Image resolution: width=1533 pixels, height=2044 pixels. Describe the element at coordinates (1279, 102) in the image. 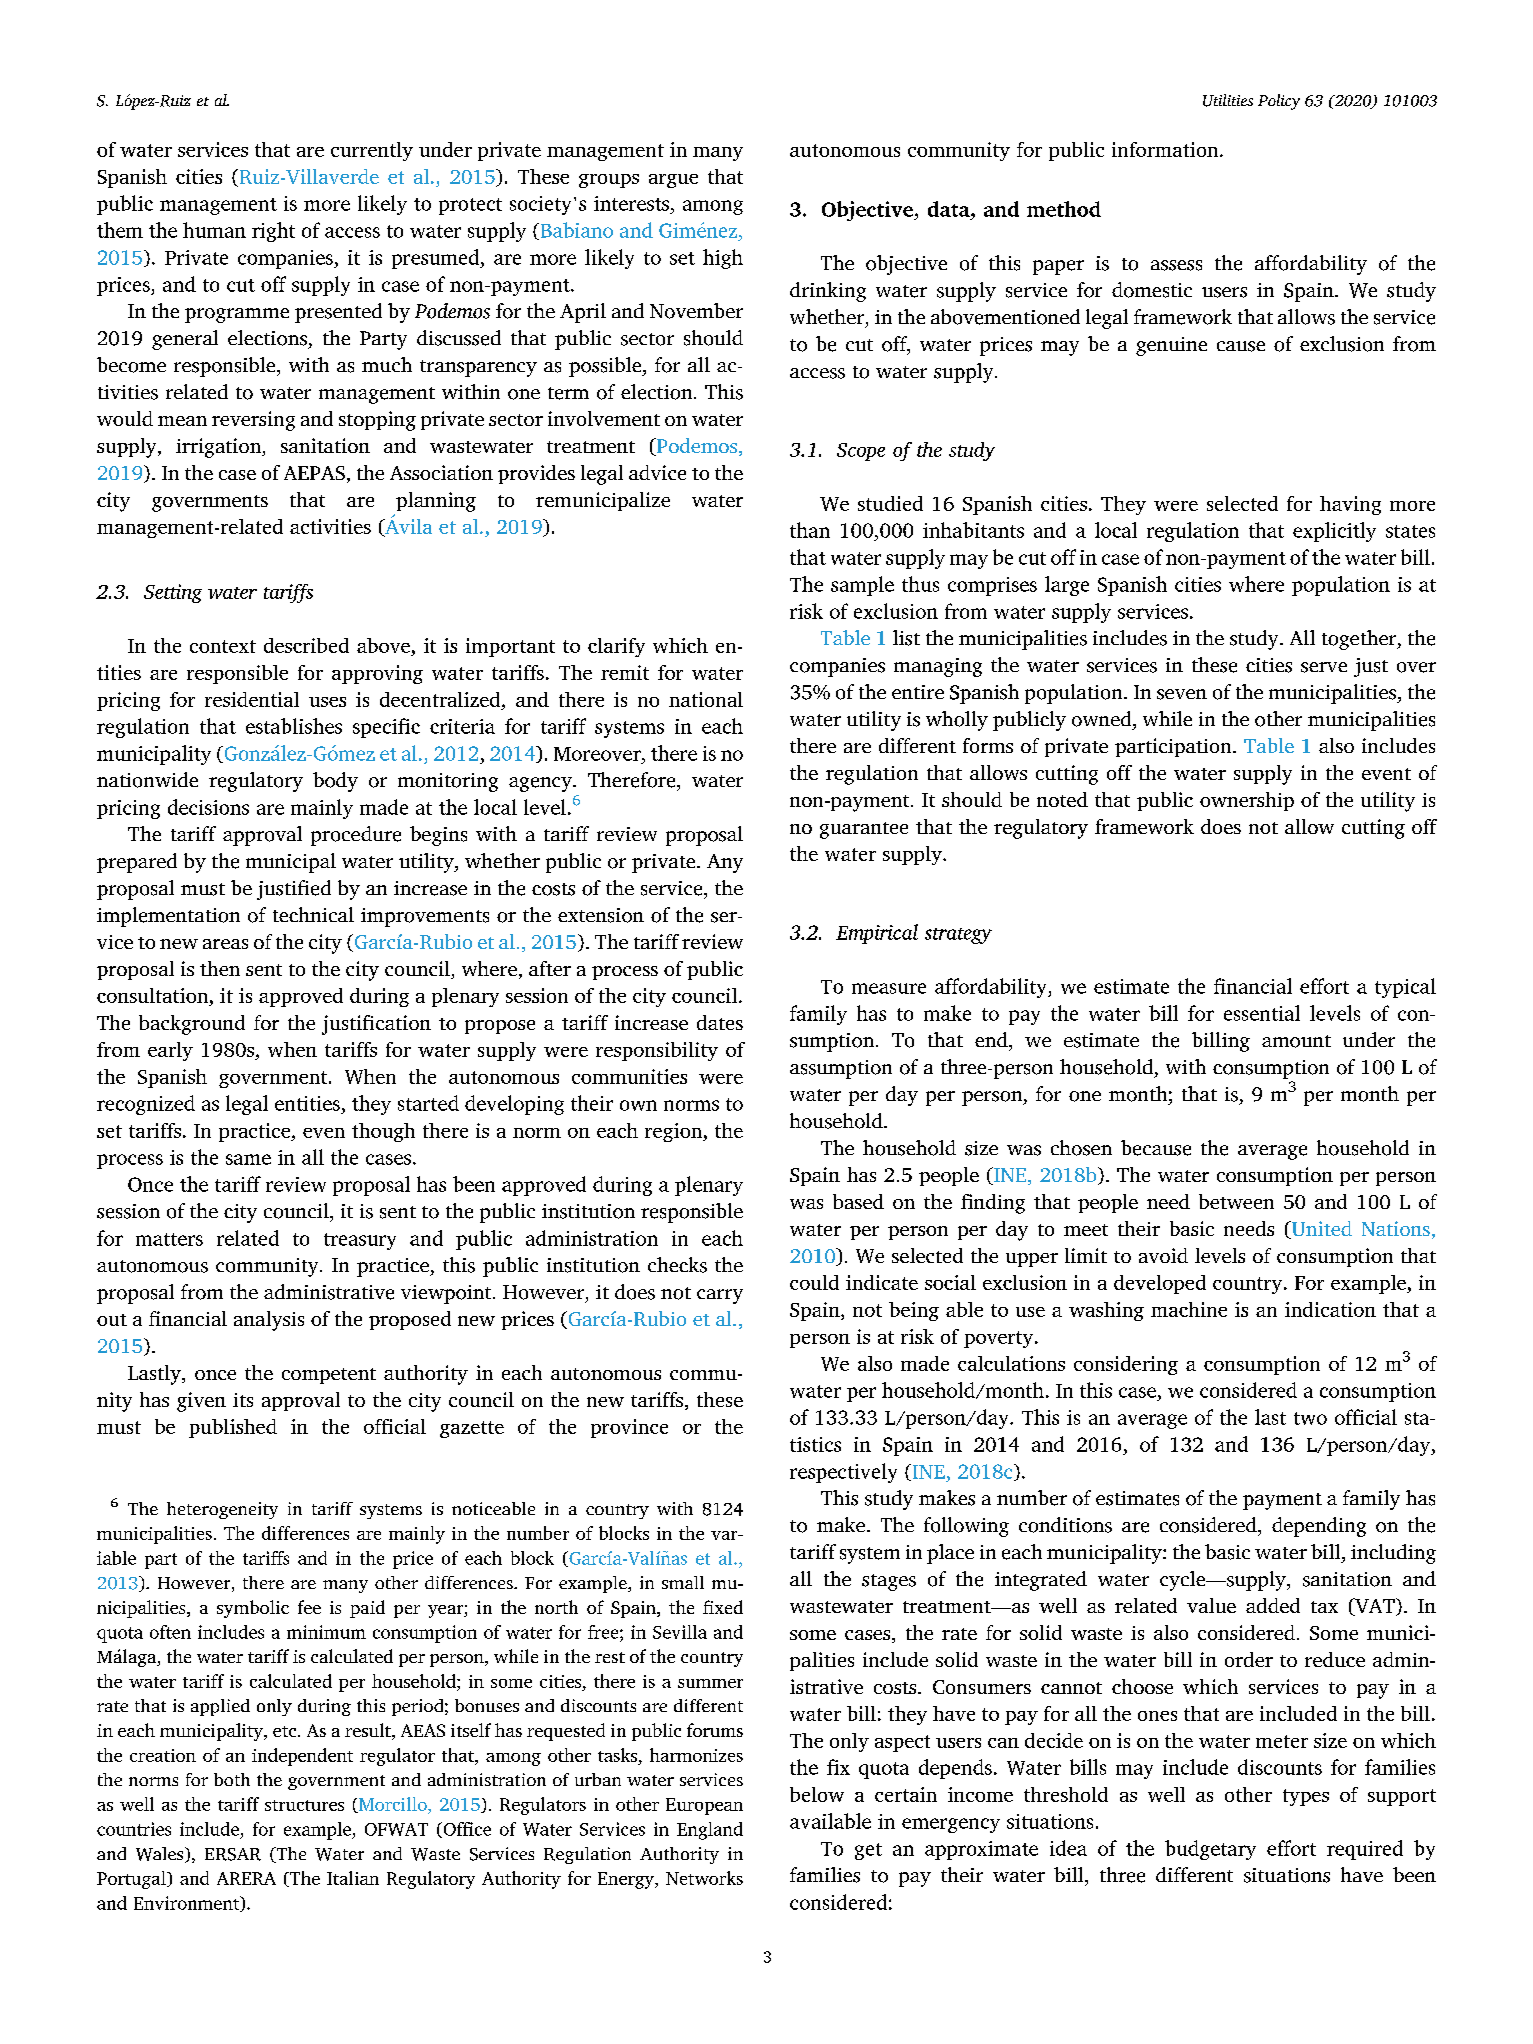

I see `Policy` at that location.
